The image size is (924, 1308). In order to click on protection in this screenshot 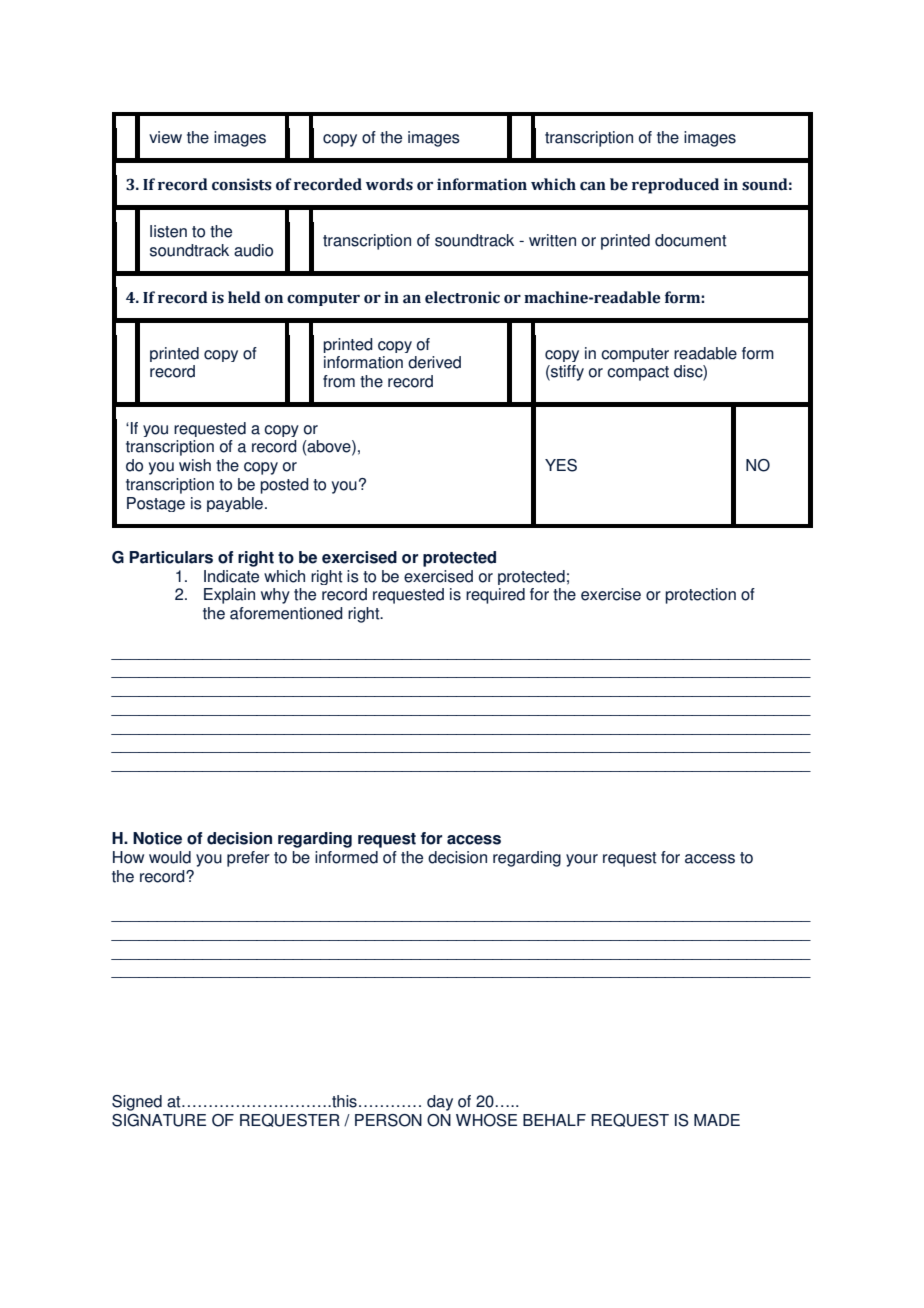, I will do `click(700, 596)`.
